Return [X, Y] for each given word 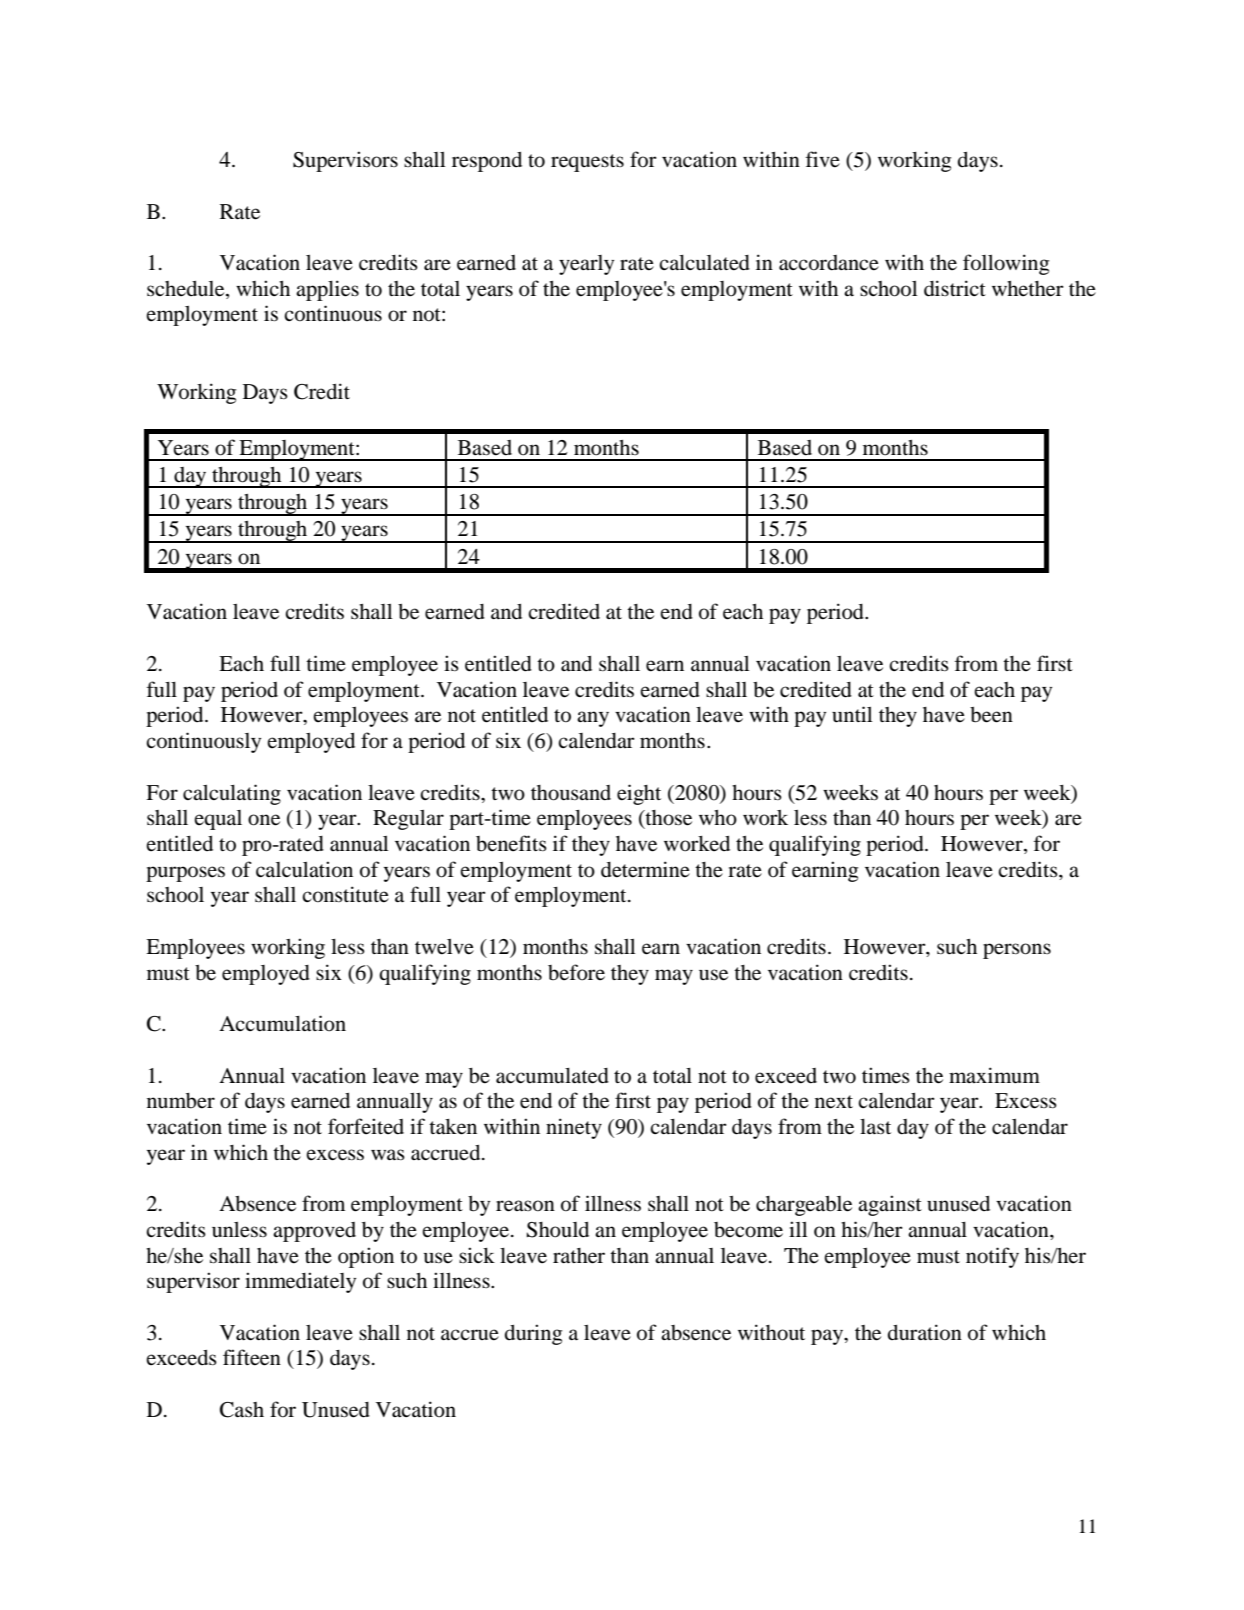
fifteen [252, 1357]
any [593, 719]
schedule [187, 289]
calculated [704, 263]
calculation [304, 869]
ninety [574, 1128]
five [823, 159]
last [875, 1126]
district [955, 288]
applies [327, 290]
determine [645, 869]
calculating [232, 794]
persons [1017, 951]
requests [587, 163]
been [991, 715]
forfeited [366, 1126]
